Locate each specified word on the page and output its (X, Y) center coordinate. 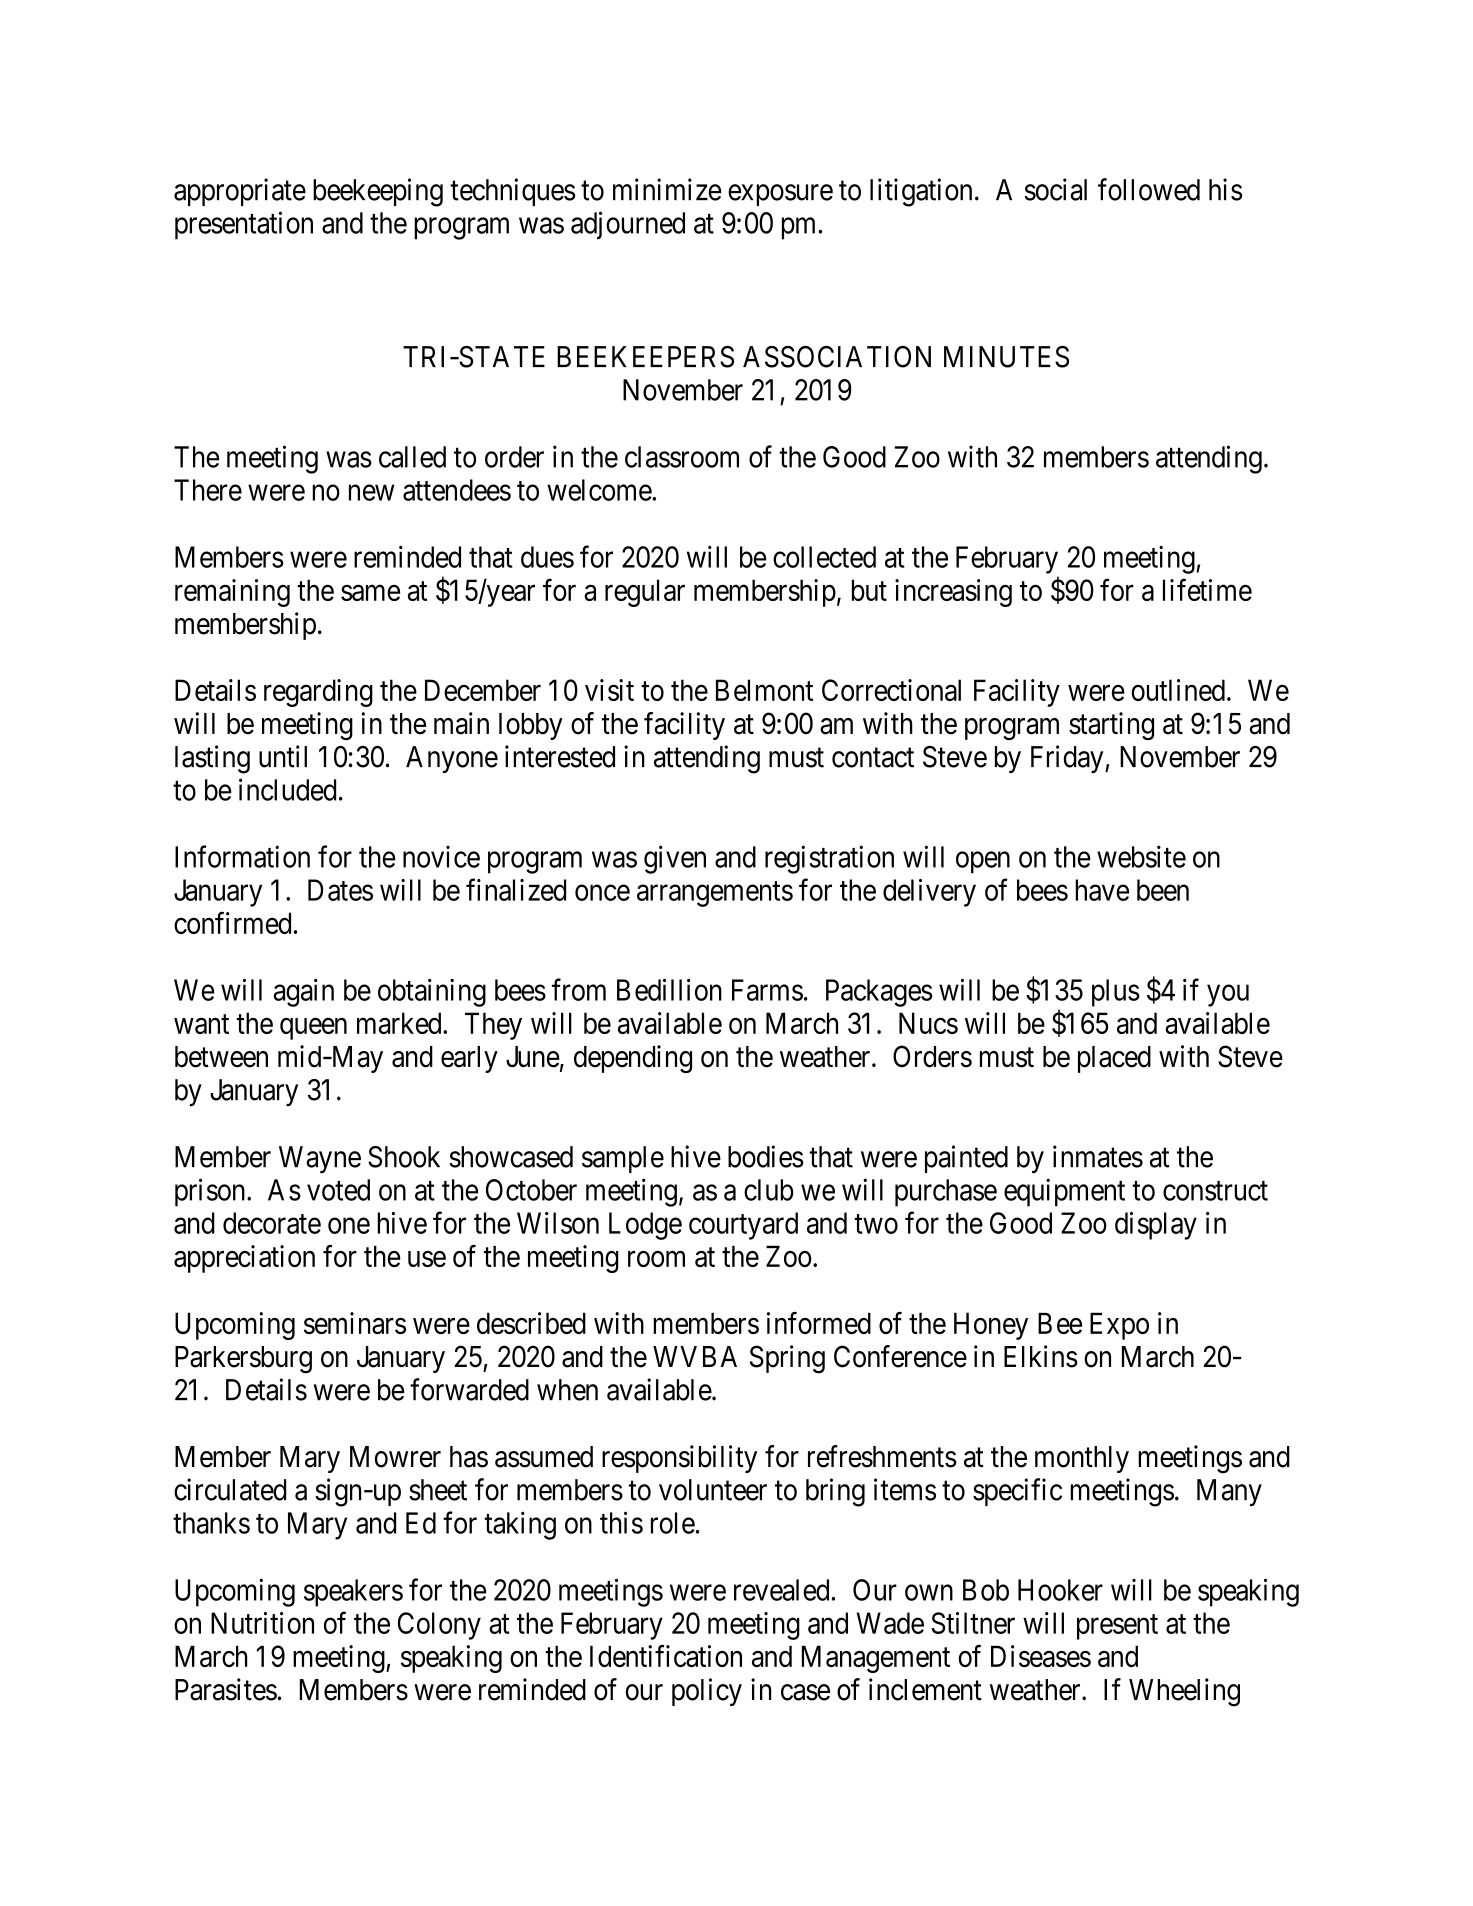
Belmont (764, 690)
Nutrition (262, 1623)
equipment (1064, 1192)
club (769, 1190)
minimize (667, 189)
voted (338, 1190)
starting (1111, 726)
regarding (318, 693)
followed (1149, 189)
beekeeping (378, 192)
